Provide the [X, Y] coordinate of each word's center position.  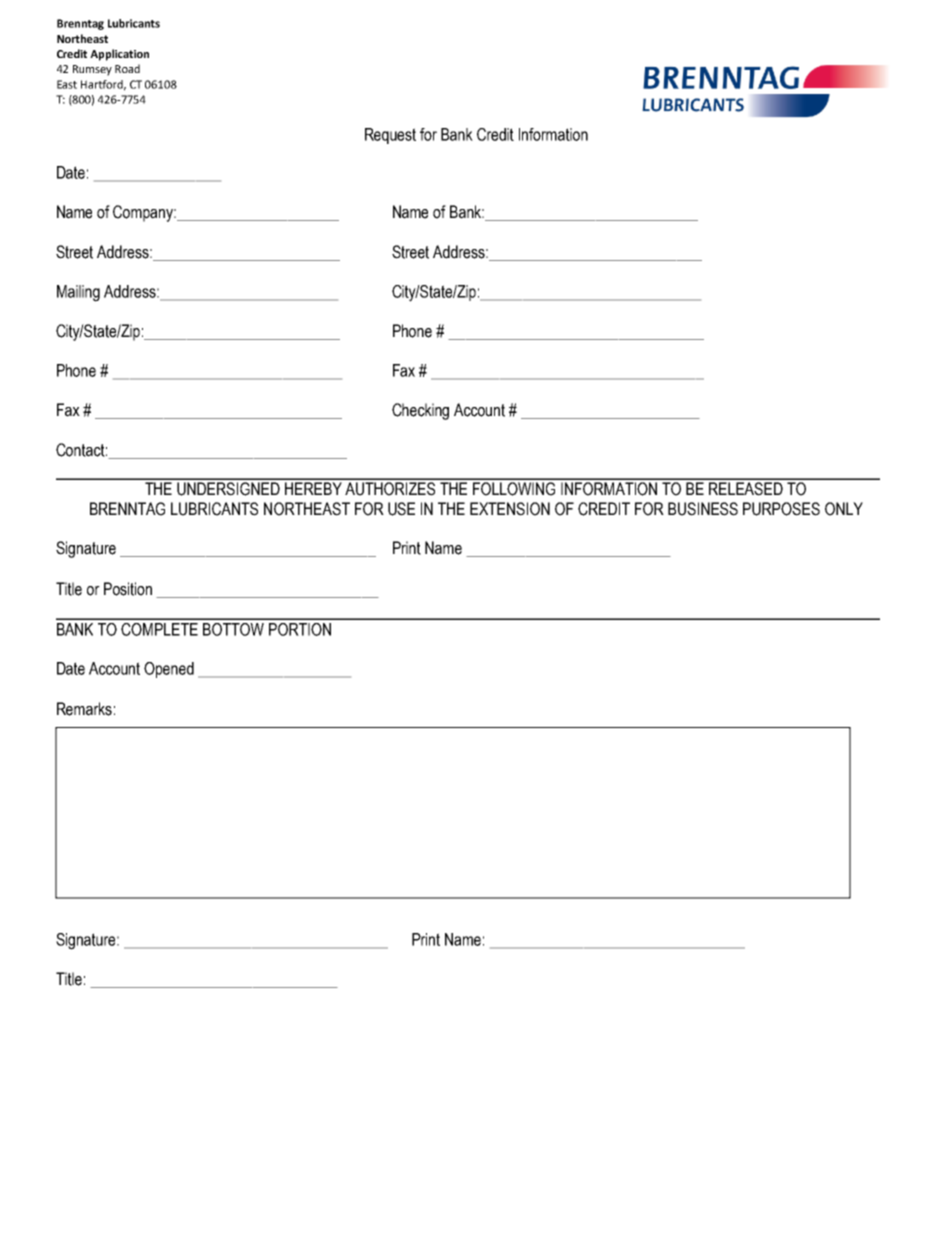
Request [390, 136]
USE [401, 509]
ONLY [844, 509]
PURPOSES [781, 509]
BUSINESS [703, 509]
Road [127, 68]
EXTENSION [510, 509]
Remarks [84, 709]
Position [128, 589]
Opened [169, 670]
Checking [420, 411]
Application [119, 55]
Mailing [78, 293]
